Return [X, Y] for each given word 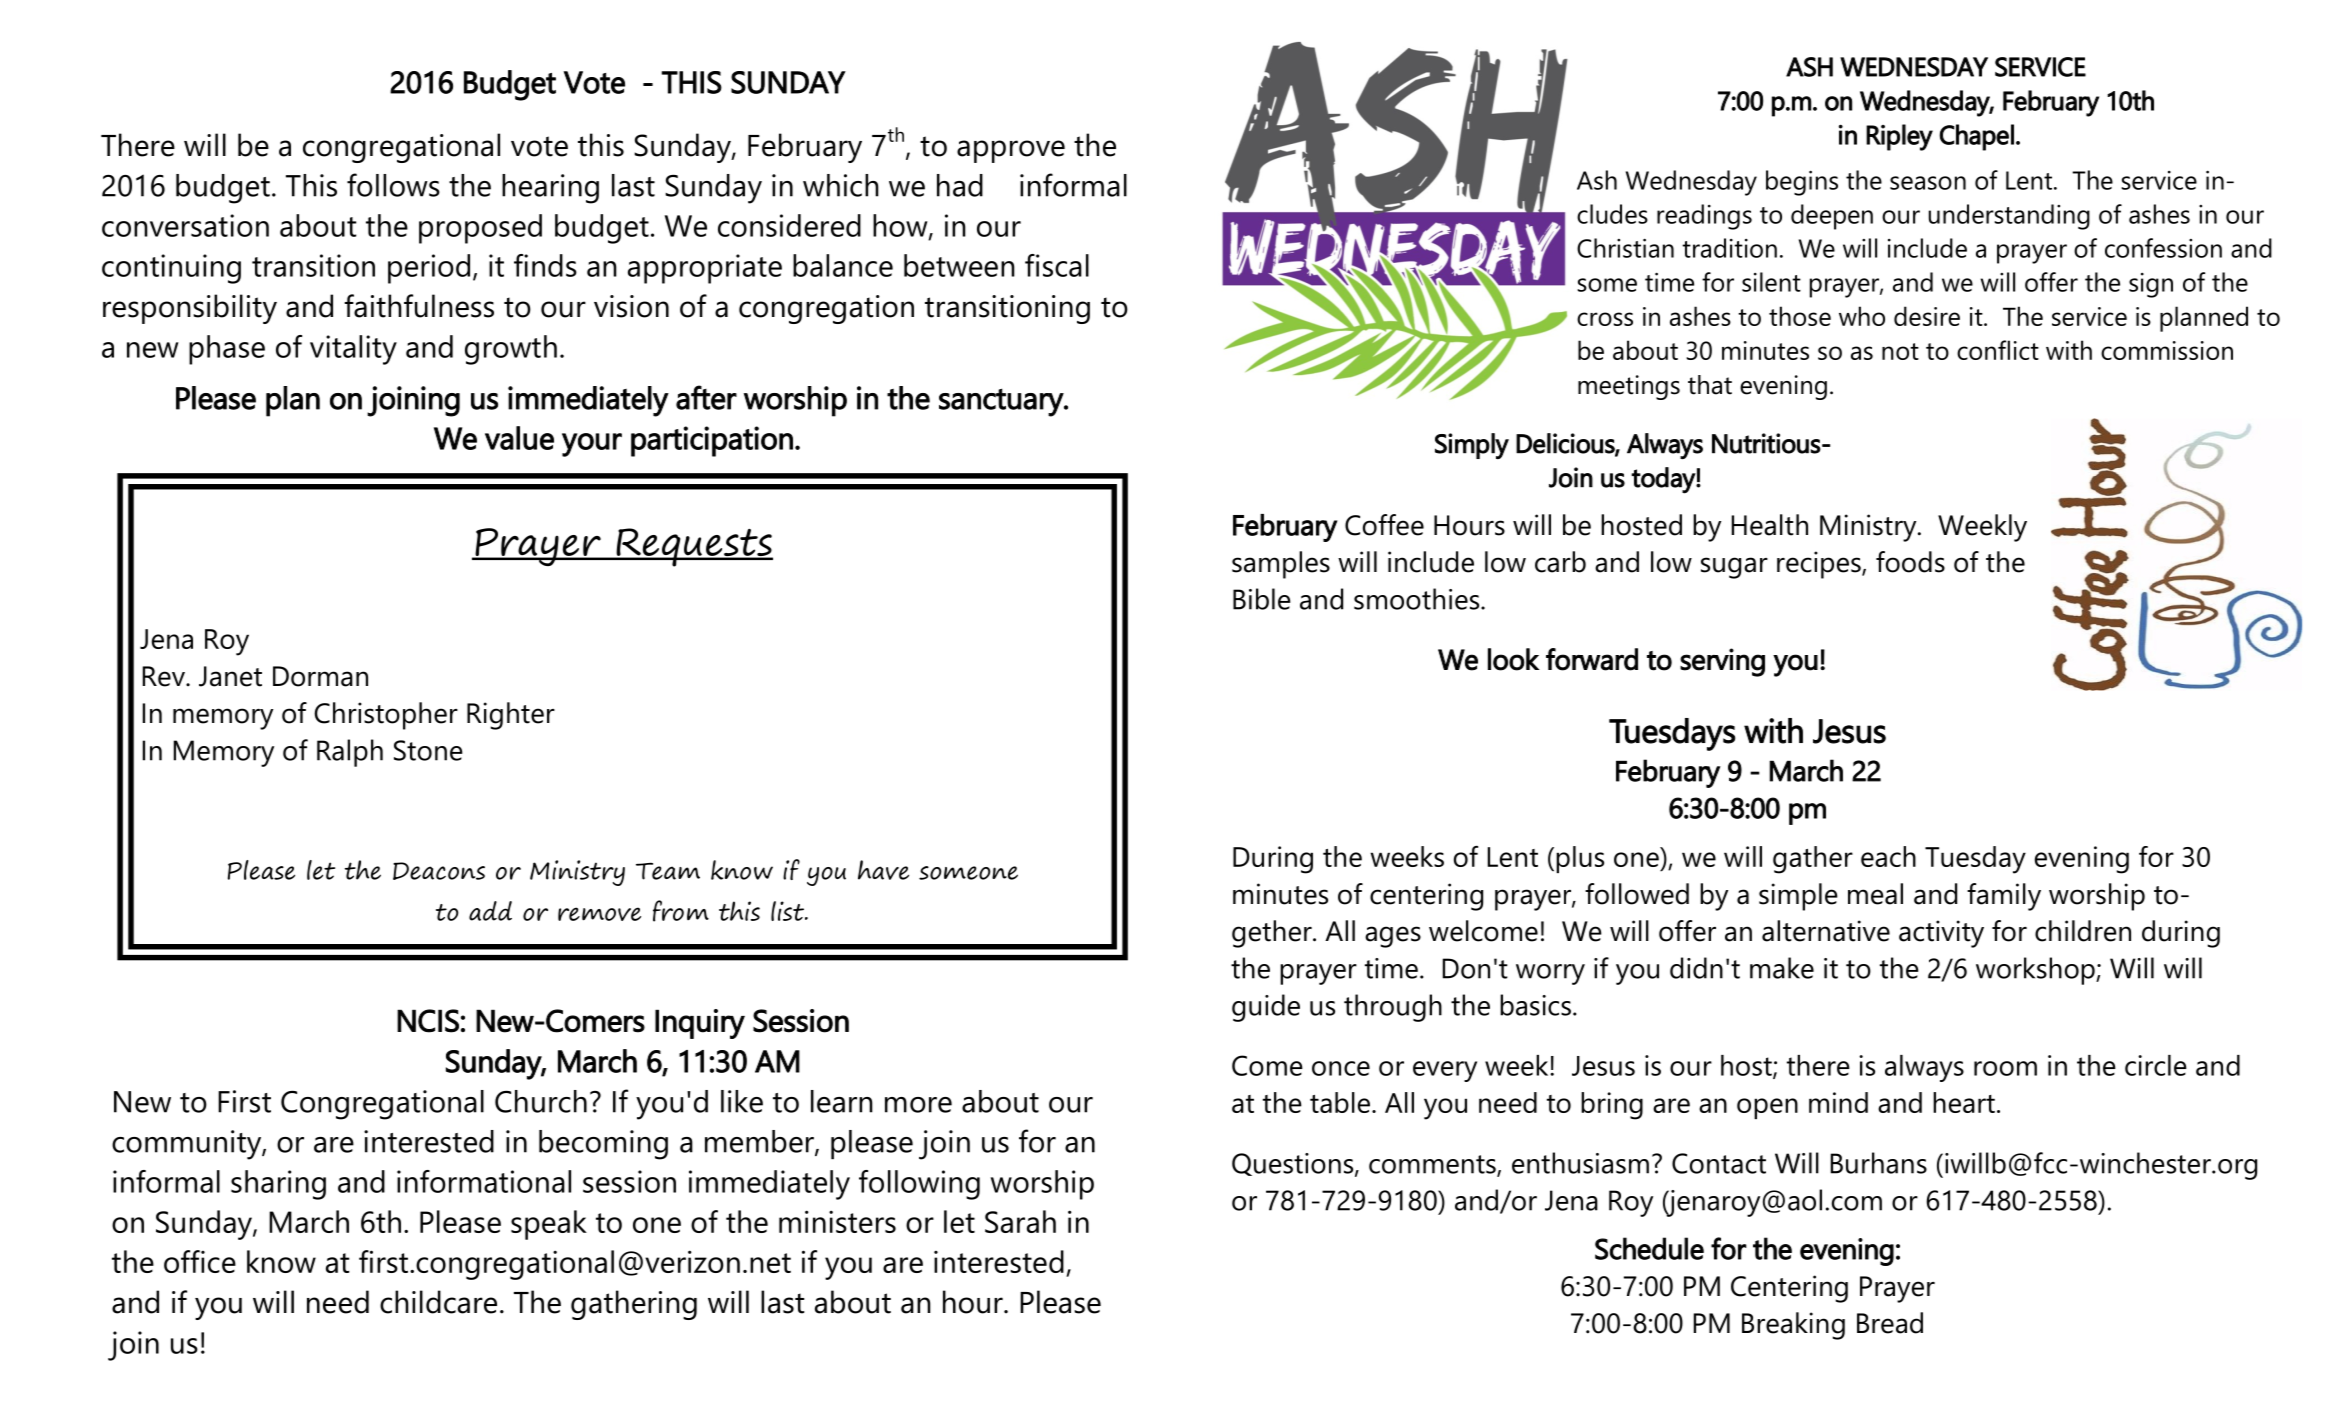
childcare [438, 1302]
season [1928, 183]
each [1888, 856]
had [960, 185]
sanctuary [1002, 403]
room [2005, 1068]
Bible [1262, 599]
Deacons [439, 871]
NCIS [428, 1021]
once [1341, 1068]
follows [393, 185]
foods [1910, 562]
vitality [353, 350]
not [1900, 351]
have [883, 870]
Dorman [320, 676]
